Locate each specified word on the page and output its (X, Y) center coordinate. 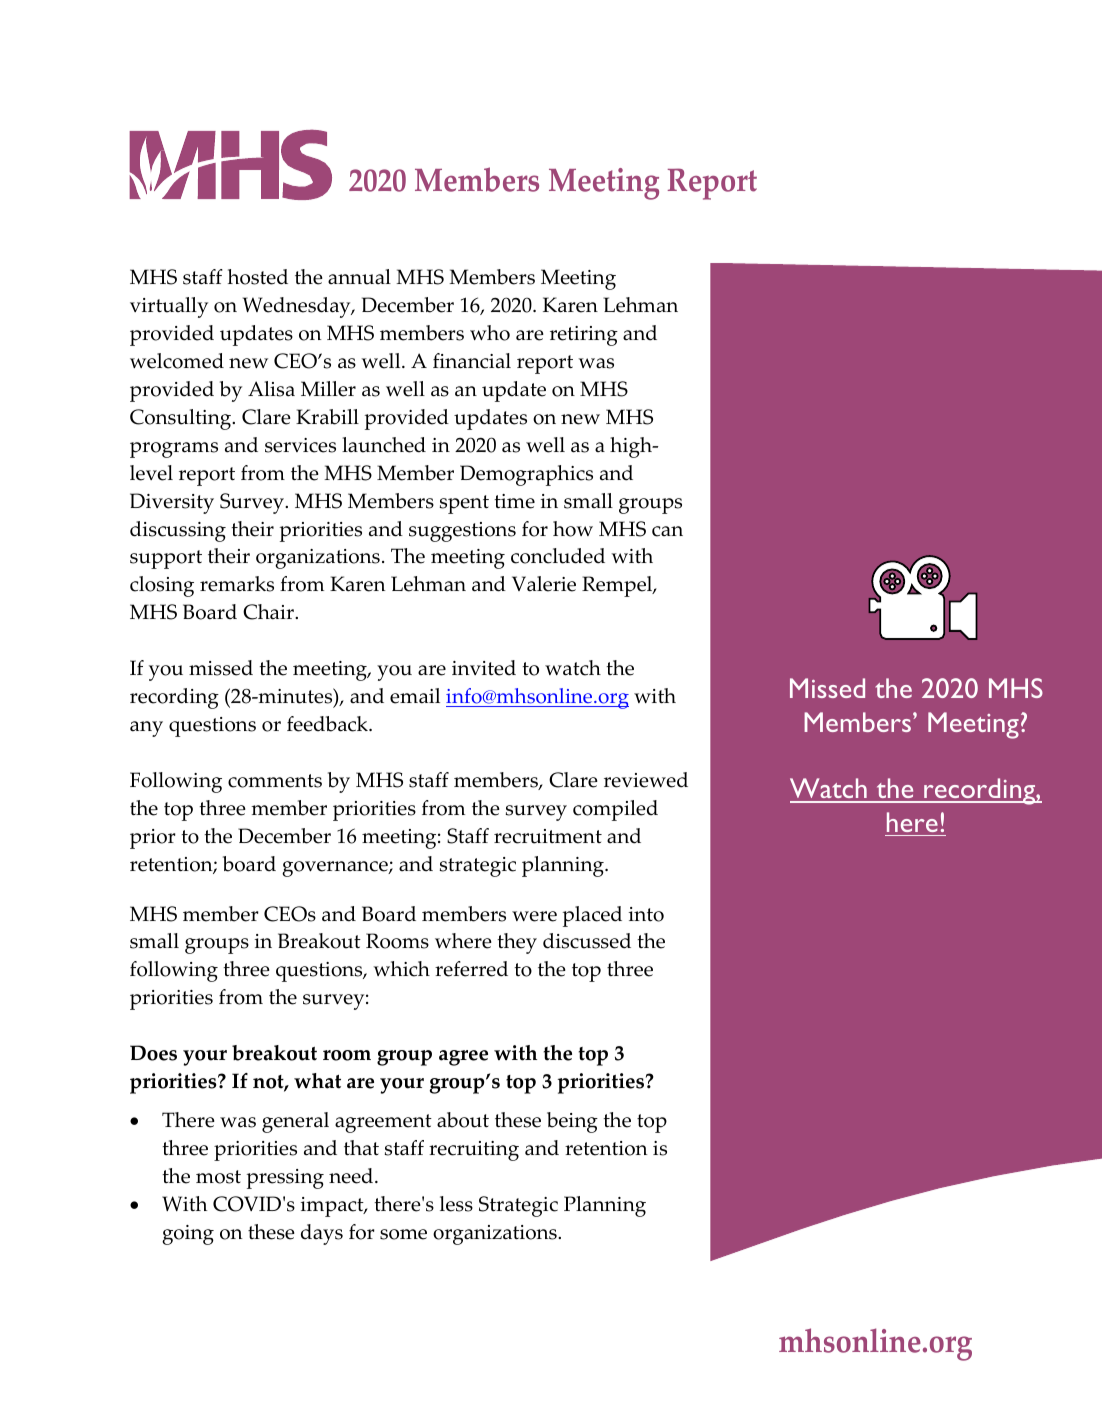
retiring (584, 336)
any (146, 729)
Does (153, 1053)
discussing (178, 531)
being (572, 1122)
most (218, 1177)
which (401, 969)
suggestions (462, 532)
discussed (587, 941)
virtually (169, 307)
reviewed (646, 780)
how (573, 529)
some (403, 1234)
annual (359, 277)
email (415, 696)
